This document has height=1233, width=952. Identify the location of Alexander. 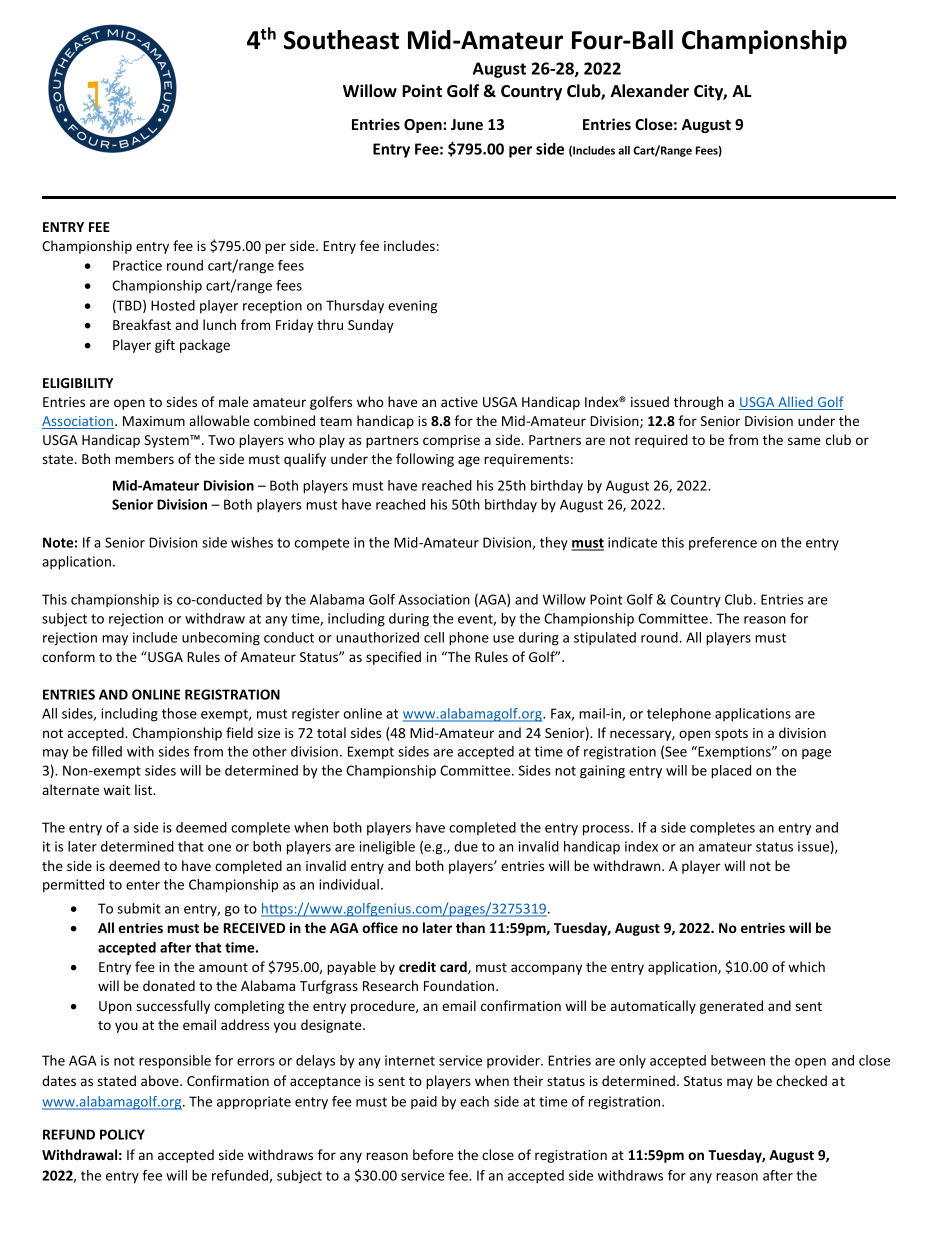
(649, 91).
